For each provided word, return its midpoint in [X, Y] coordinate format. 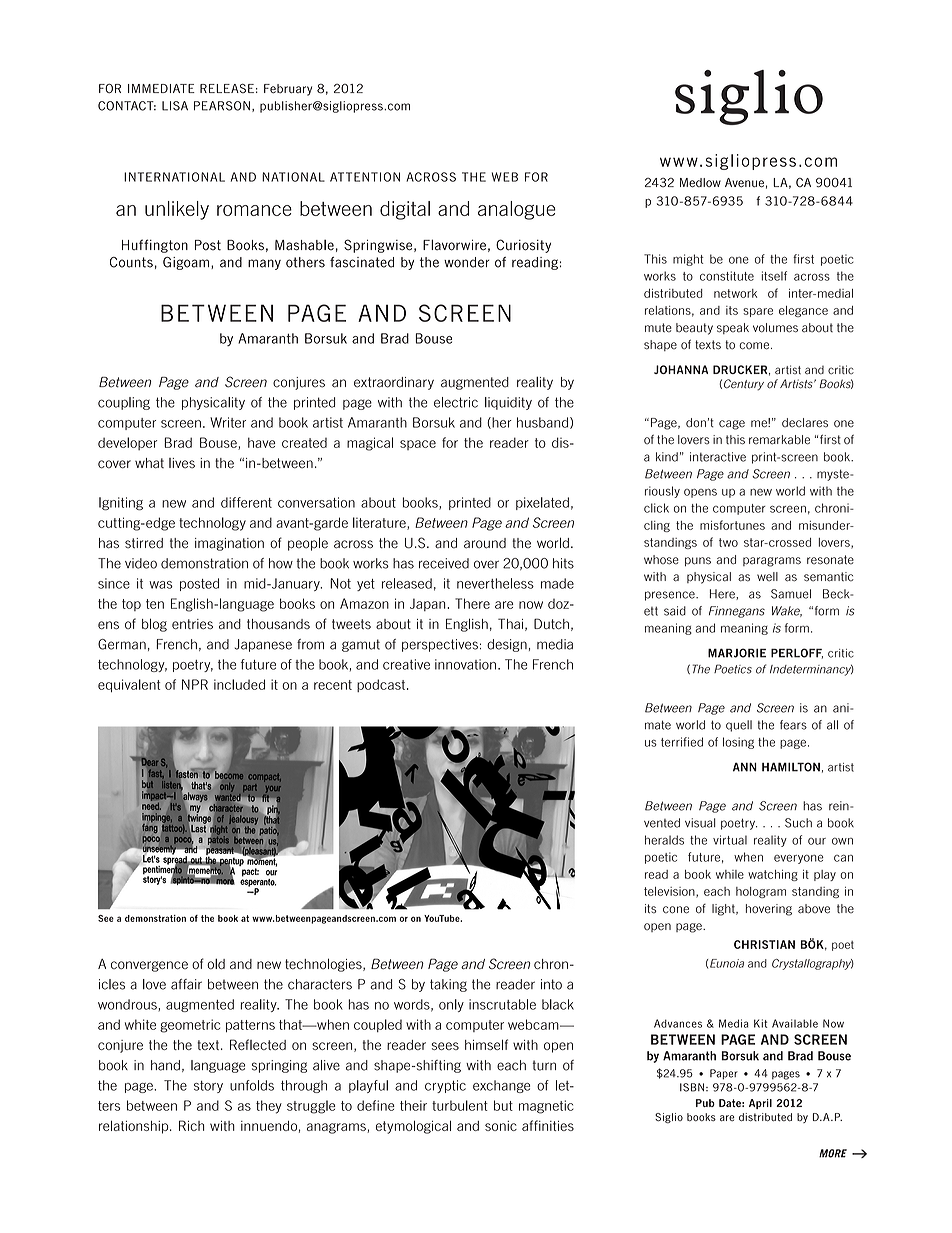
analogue [517, 210]
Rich [191, 1125]
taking [448, 985]
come [755, 346]
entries [192, 624]
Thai [510, 623]
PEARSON [222, 106]
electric [456, 402]
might [688, 260]
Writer [228, 422]
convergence [149, 966]
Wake [787, 611]
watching [773, 875]
